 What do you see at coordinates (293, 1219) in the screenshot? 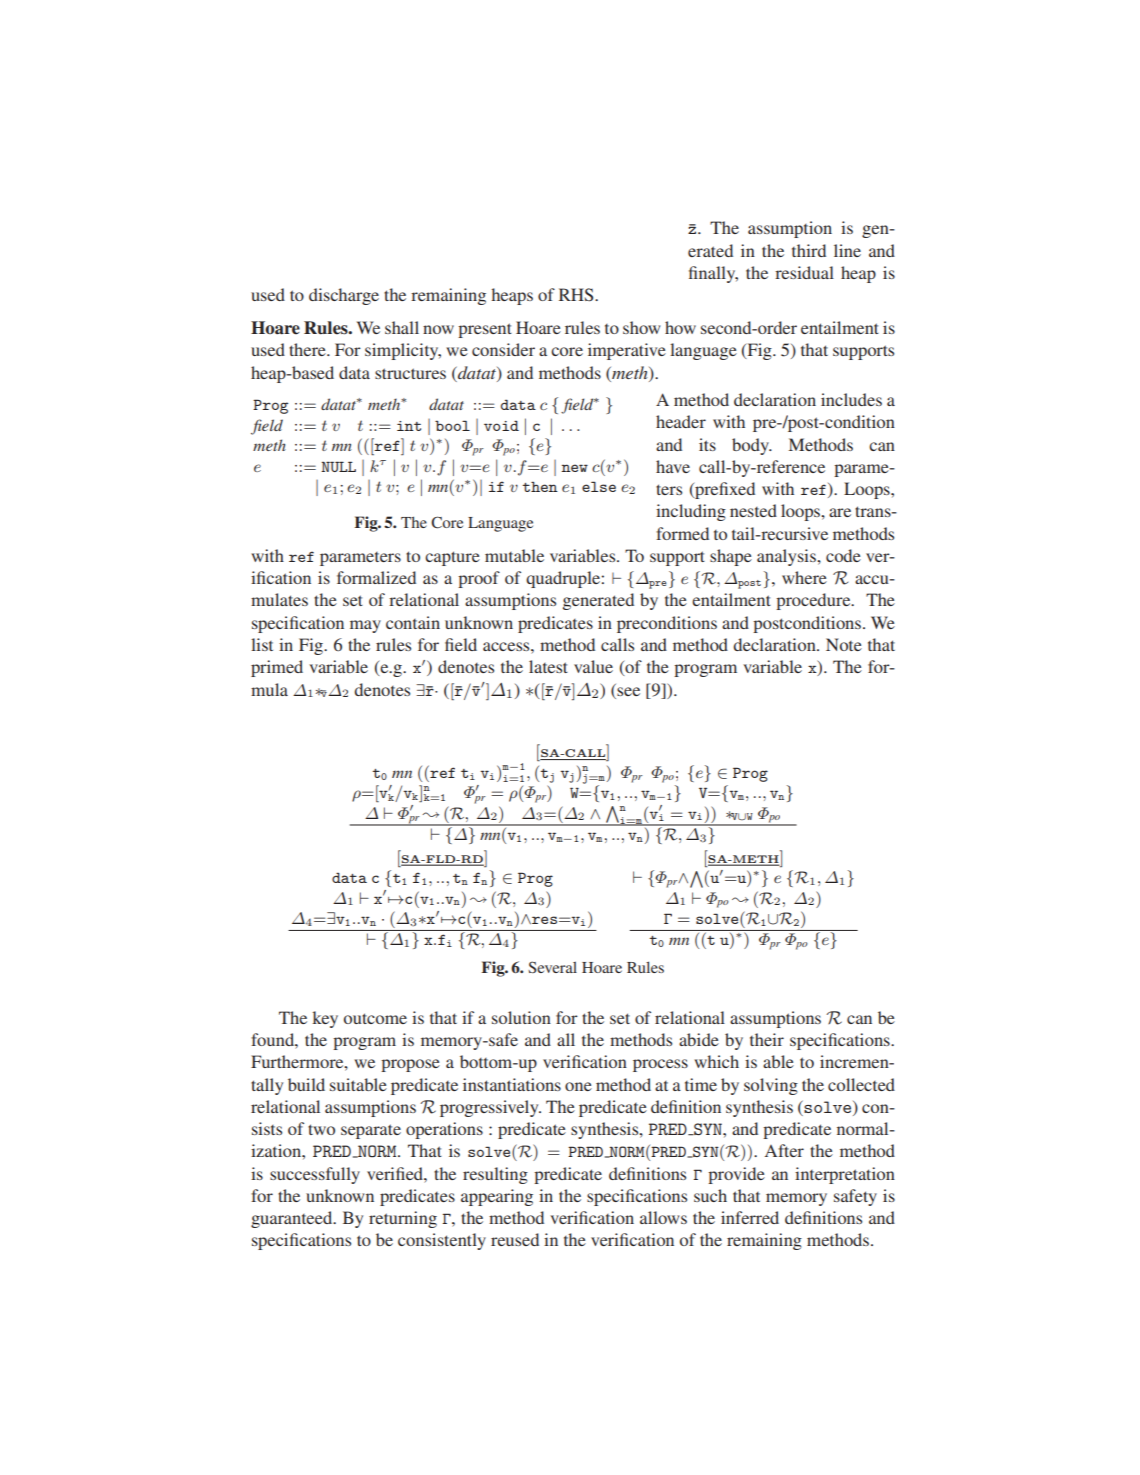
I see `guaranteed` at bounding box center [293, 1219].
